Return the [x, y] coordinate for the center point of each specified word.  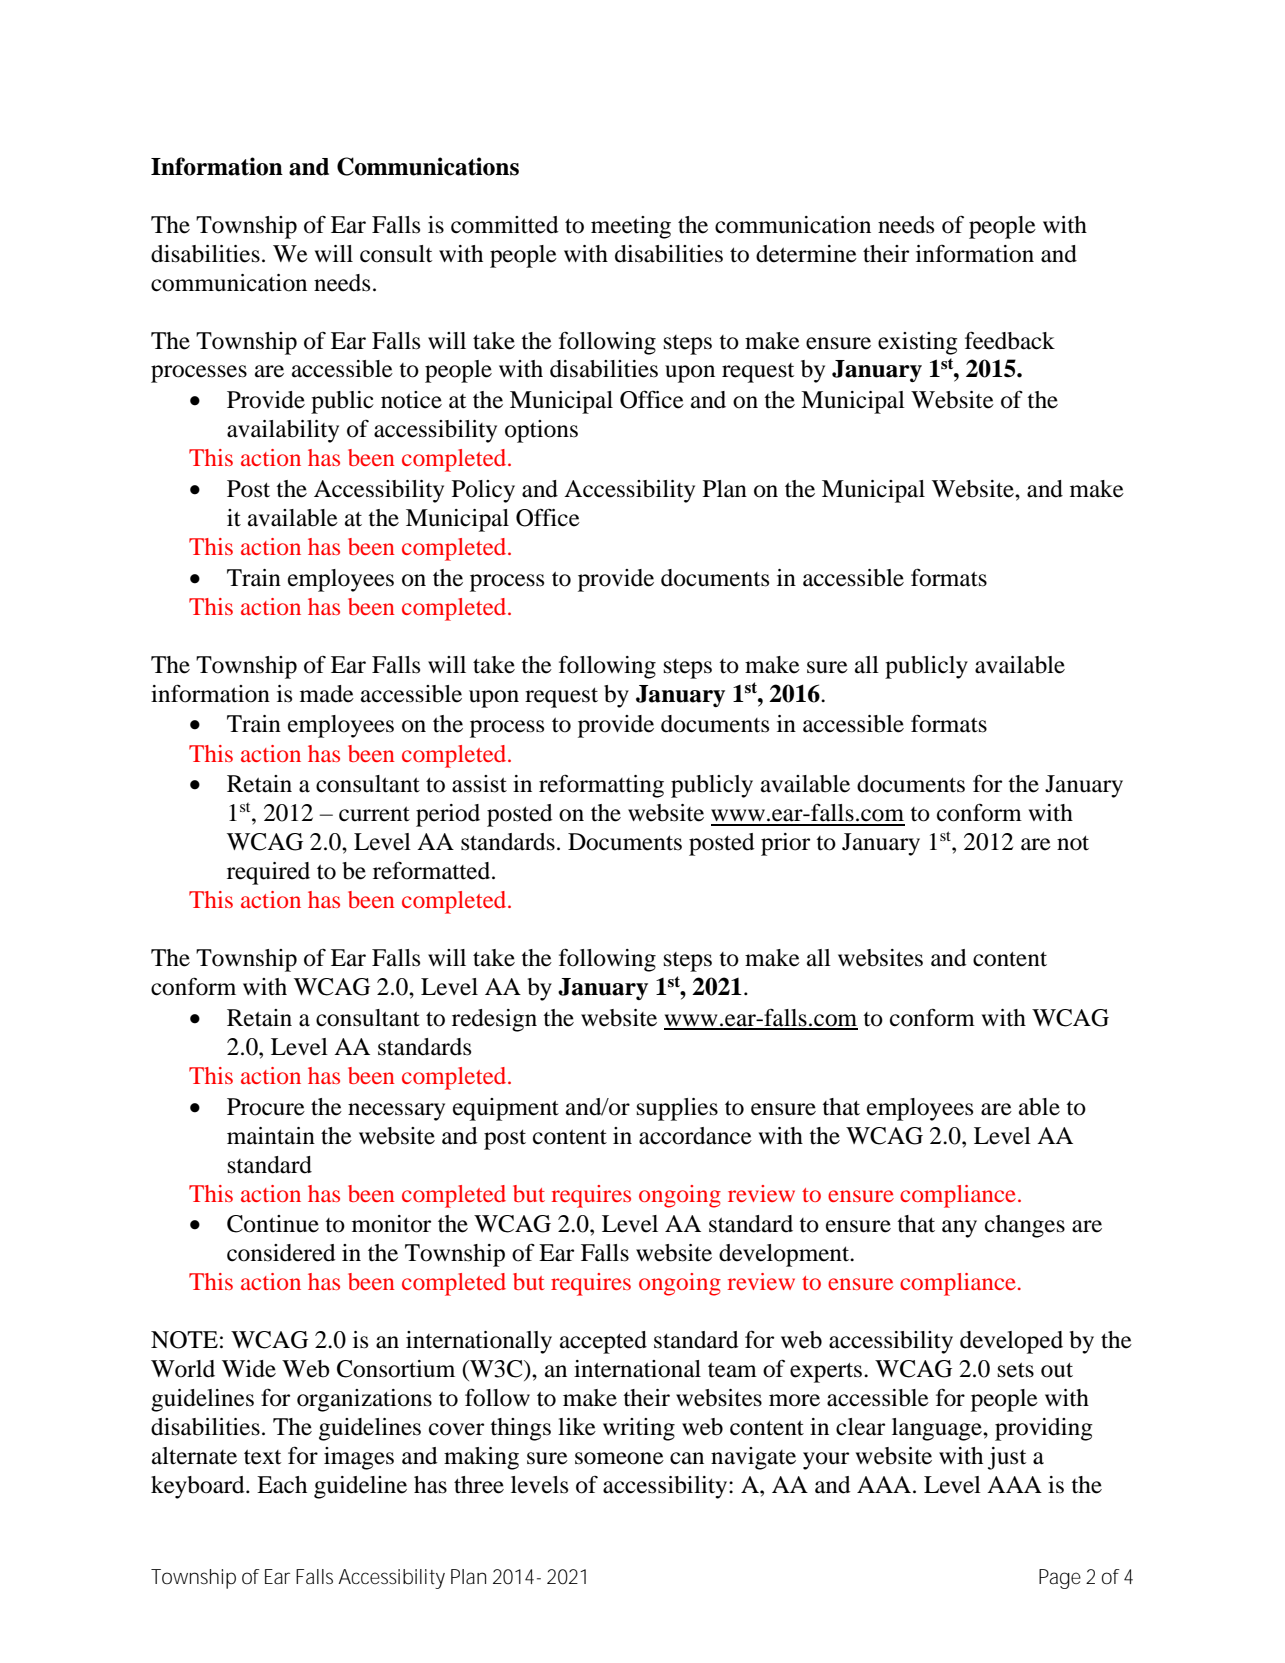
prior [785, 844]
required [268, 873]
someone [619, 1458]
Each [282, 1485]
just [1007, 1458]
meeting [631, 227]
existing [918, 343]
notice [411, 400]
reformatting [601, 786]
